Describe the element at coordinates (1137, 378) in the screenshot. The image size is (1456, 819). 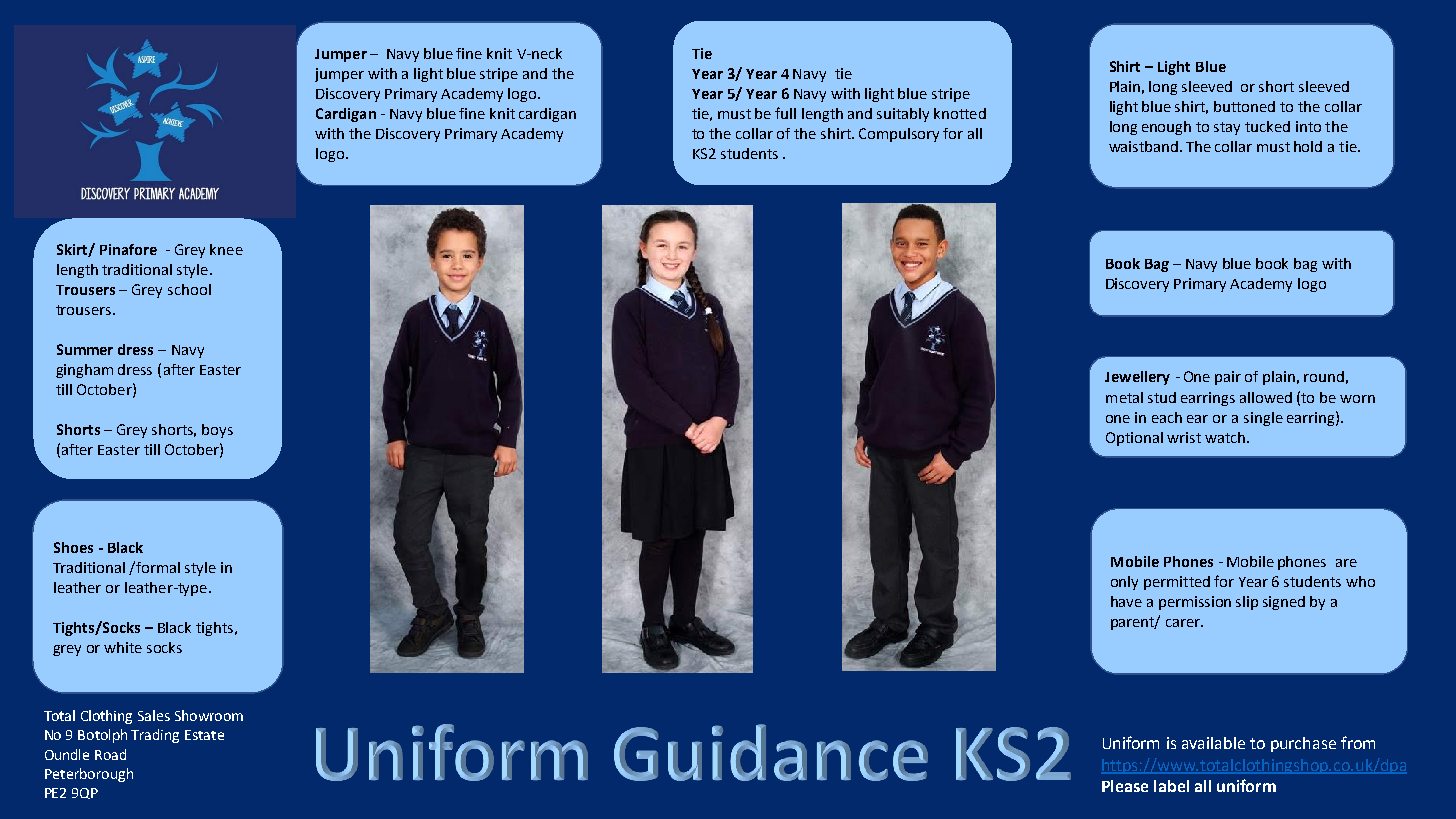
I see `Jewellery` at that location.
